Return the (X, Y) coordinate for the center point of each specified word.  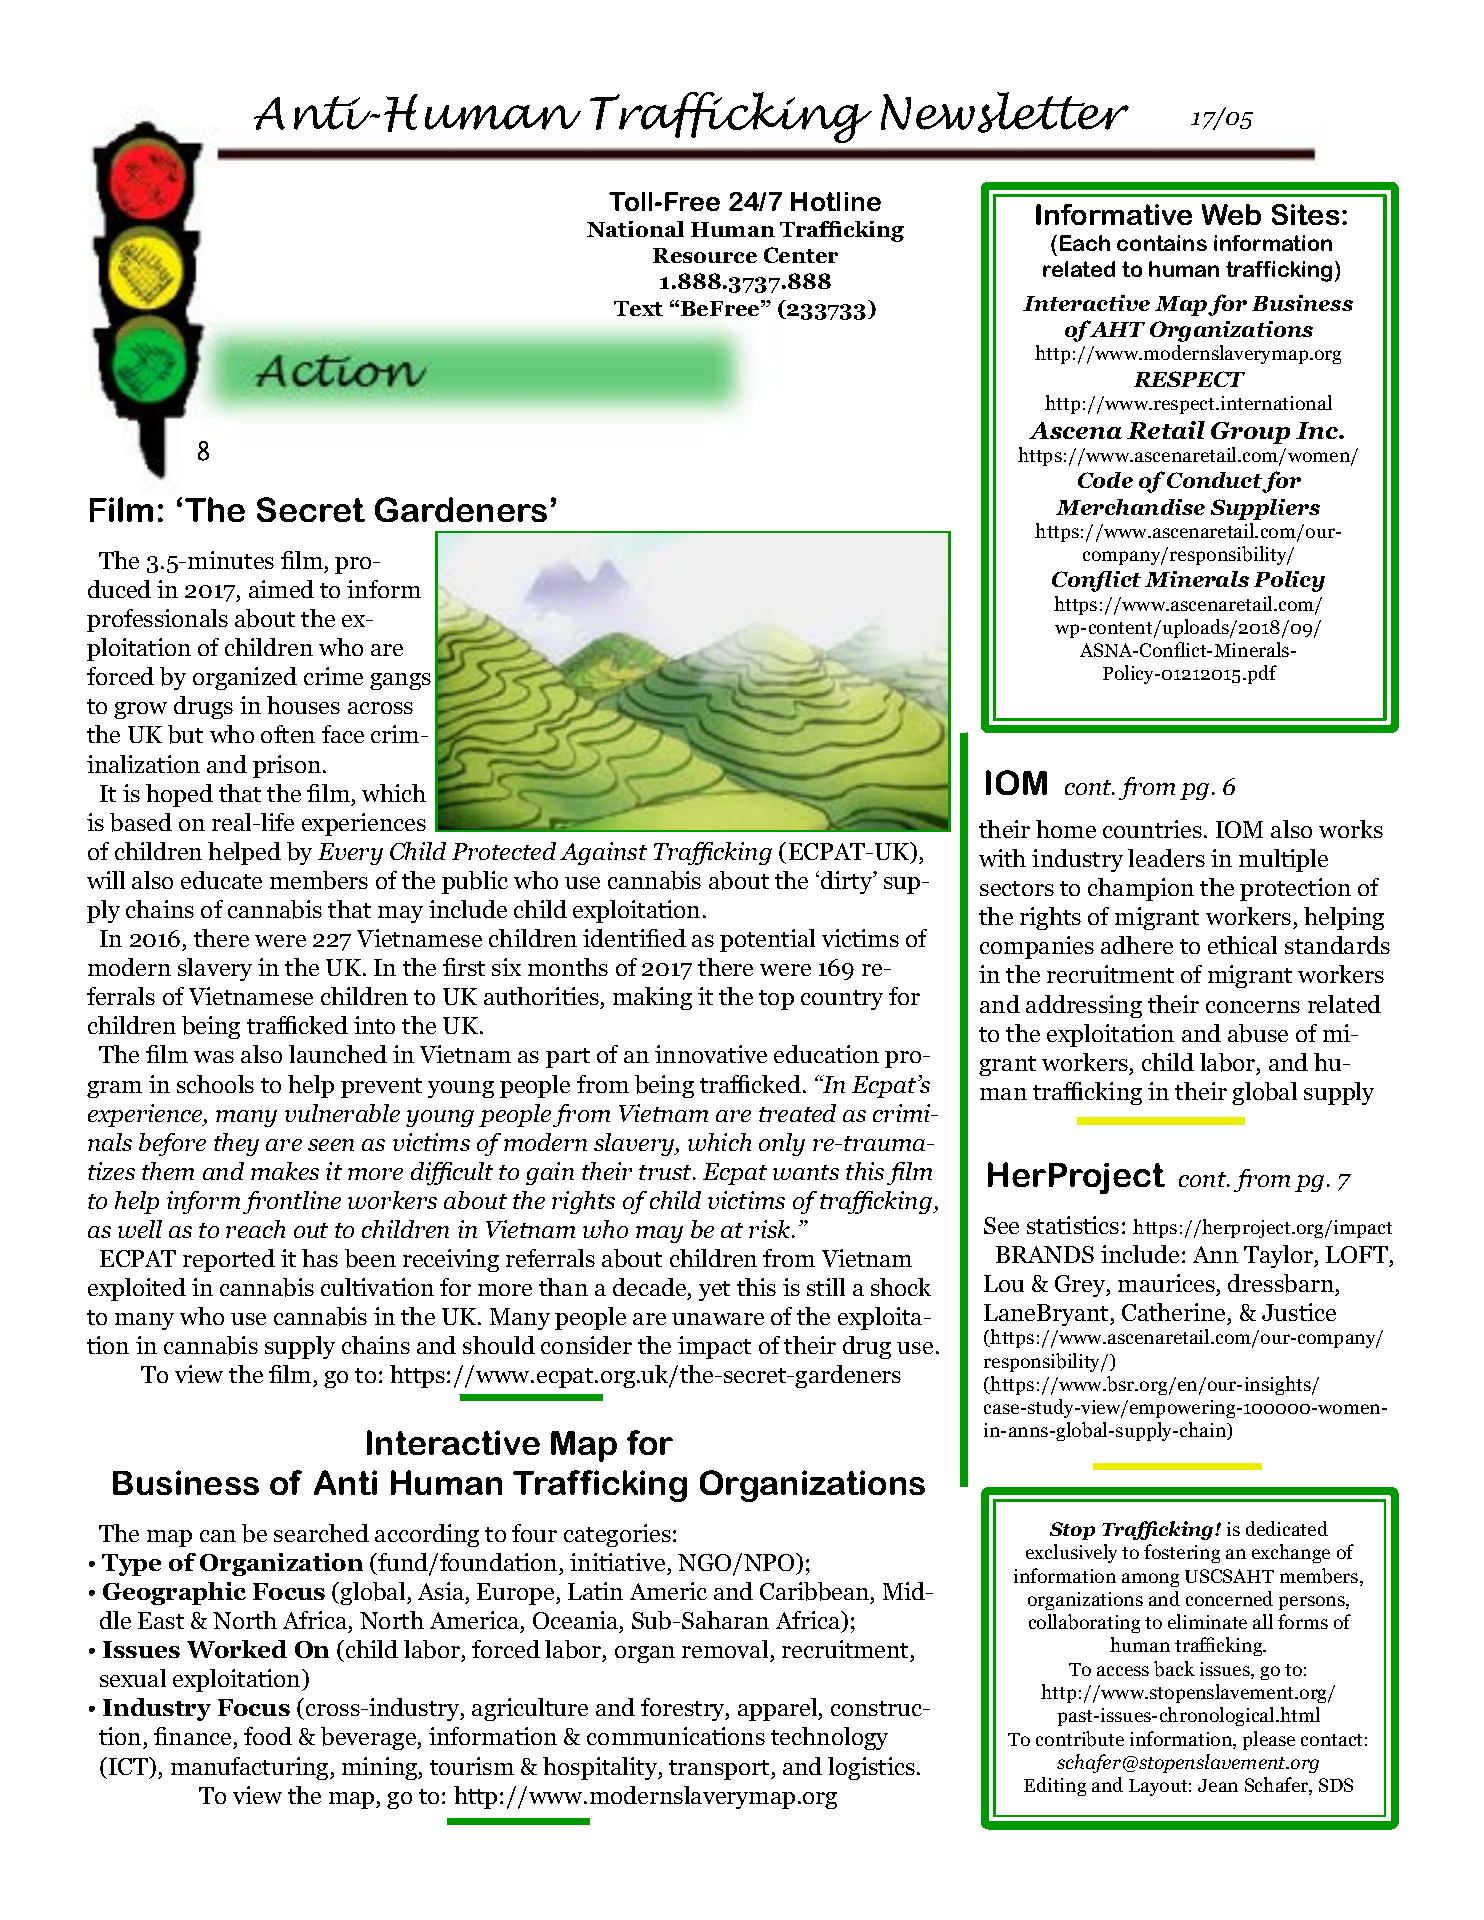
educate (221, 880)
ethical (1242, 945)
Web (1231, 214)
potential (767, 940)
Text (638, 308)
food (268, 1736)
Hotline (836, 201)
